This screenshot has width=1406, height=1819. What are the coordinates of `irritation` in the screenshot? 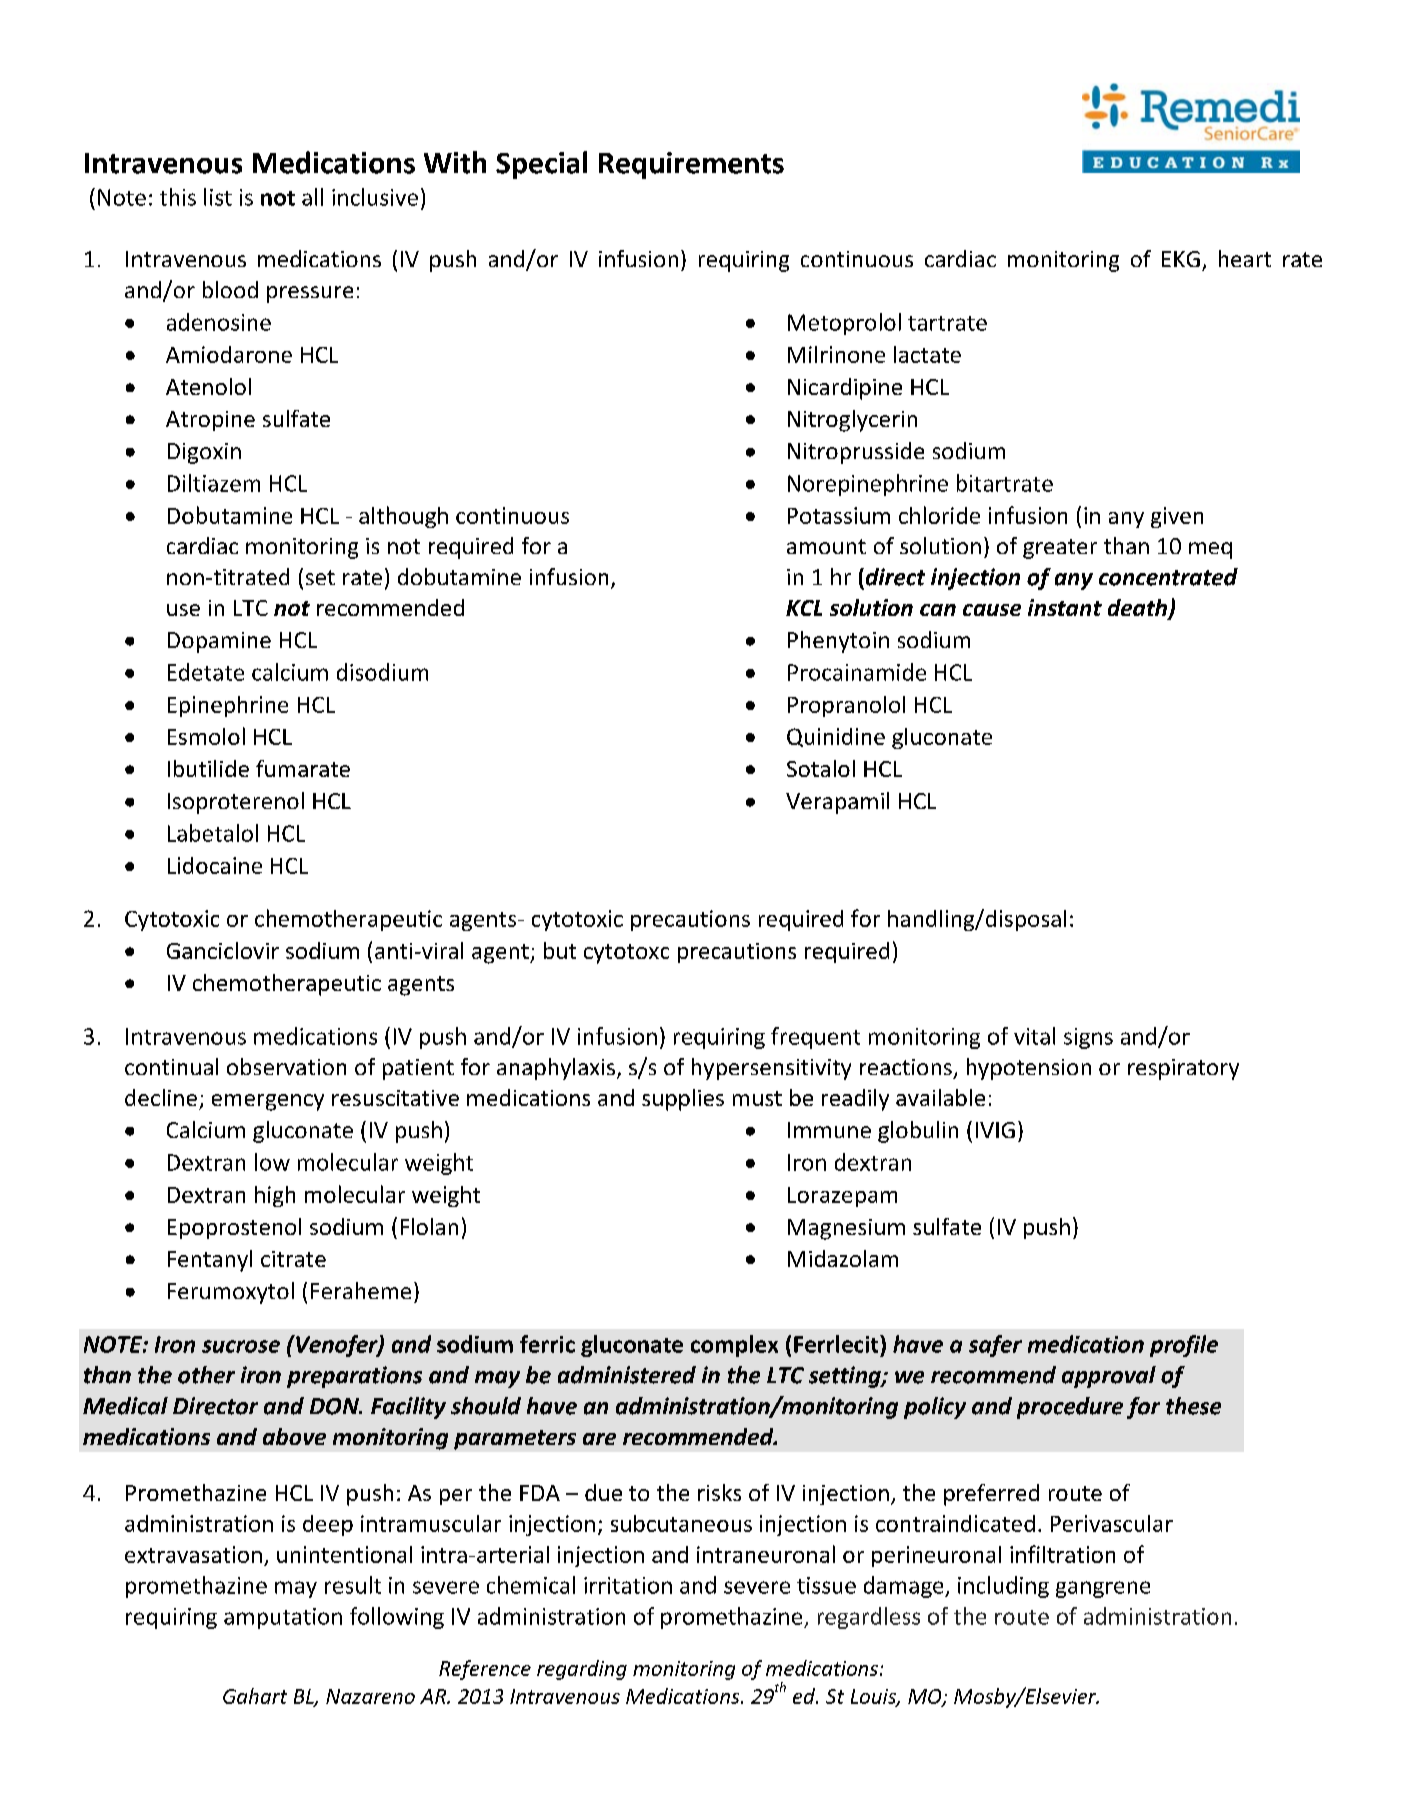 It's located at (628, 1585).
